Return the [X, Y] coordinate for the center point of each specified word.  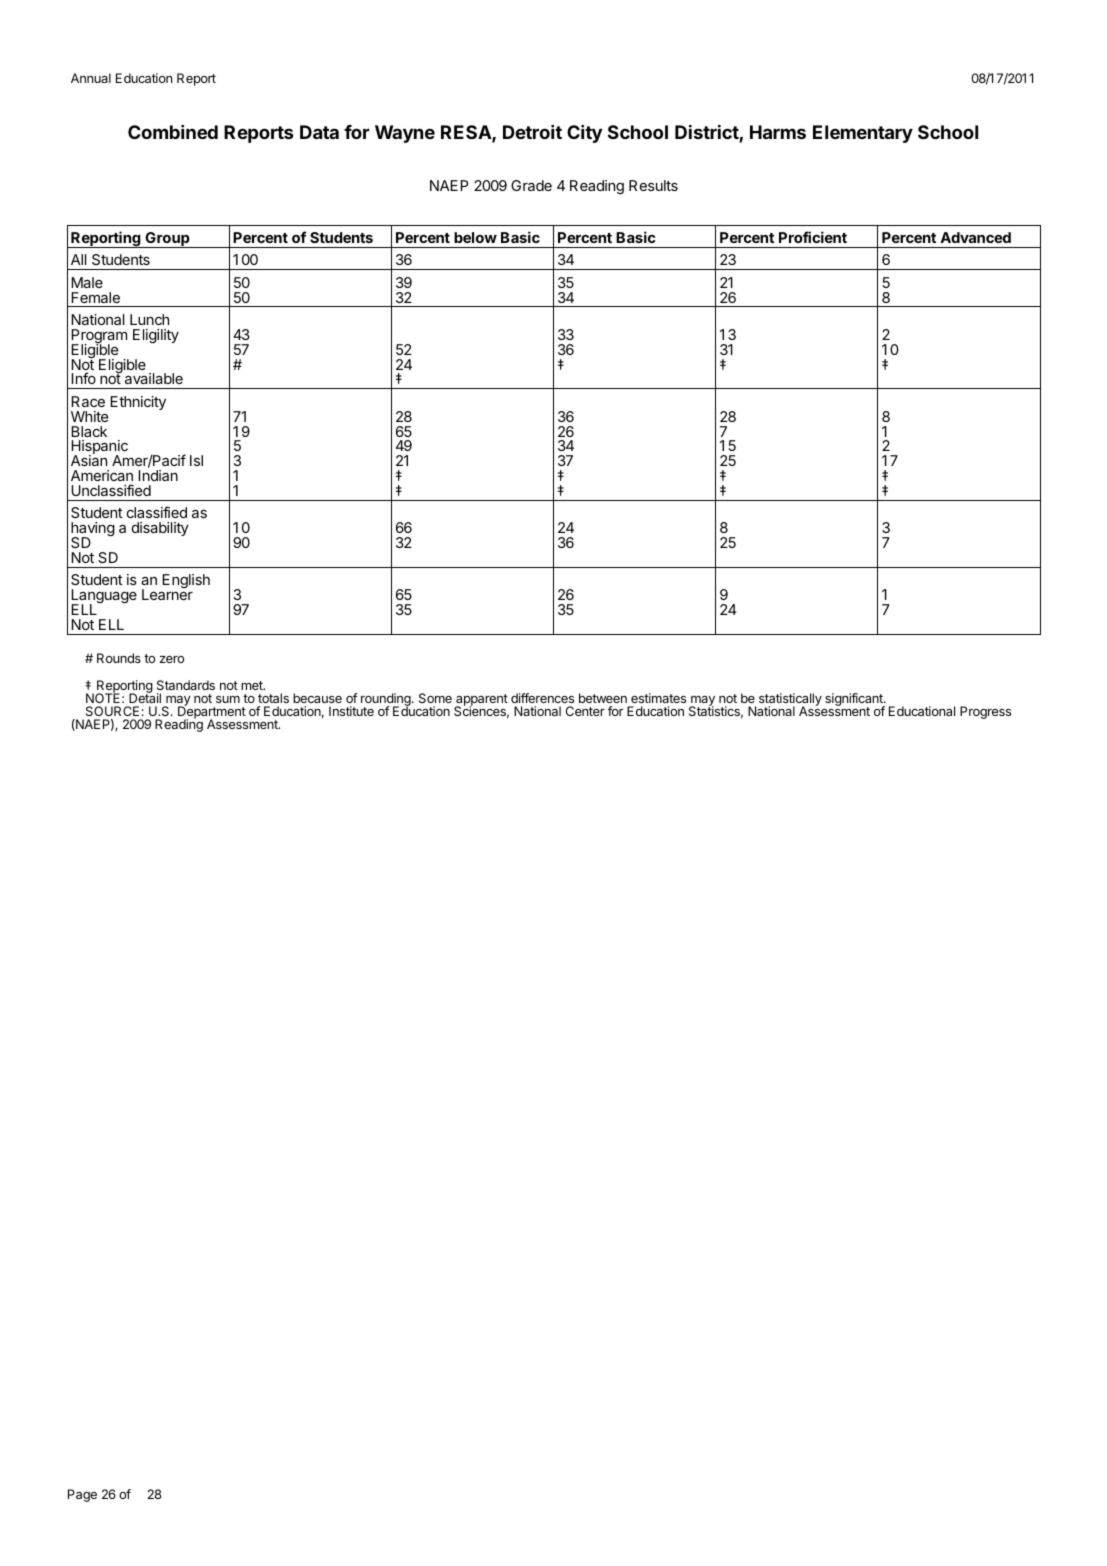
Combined [173, 132]
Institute [351, 711]
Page [82, 1495]
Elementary [863, 134]
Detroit [532, 132]
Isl [196, 460]
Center [585, 711]
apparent [481, 701]
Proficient [813, 237]
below [475, 237]
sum [228, 699]
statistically [790, 700]
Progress [985, 712]
